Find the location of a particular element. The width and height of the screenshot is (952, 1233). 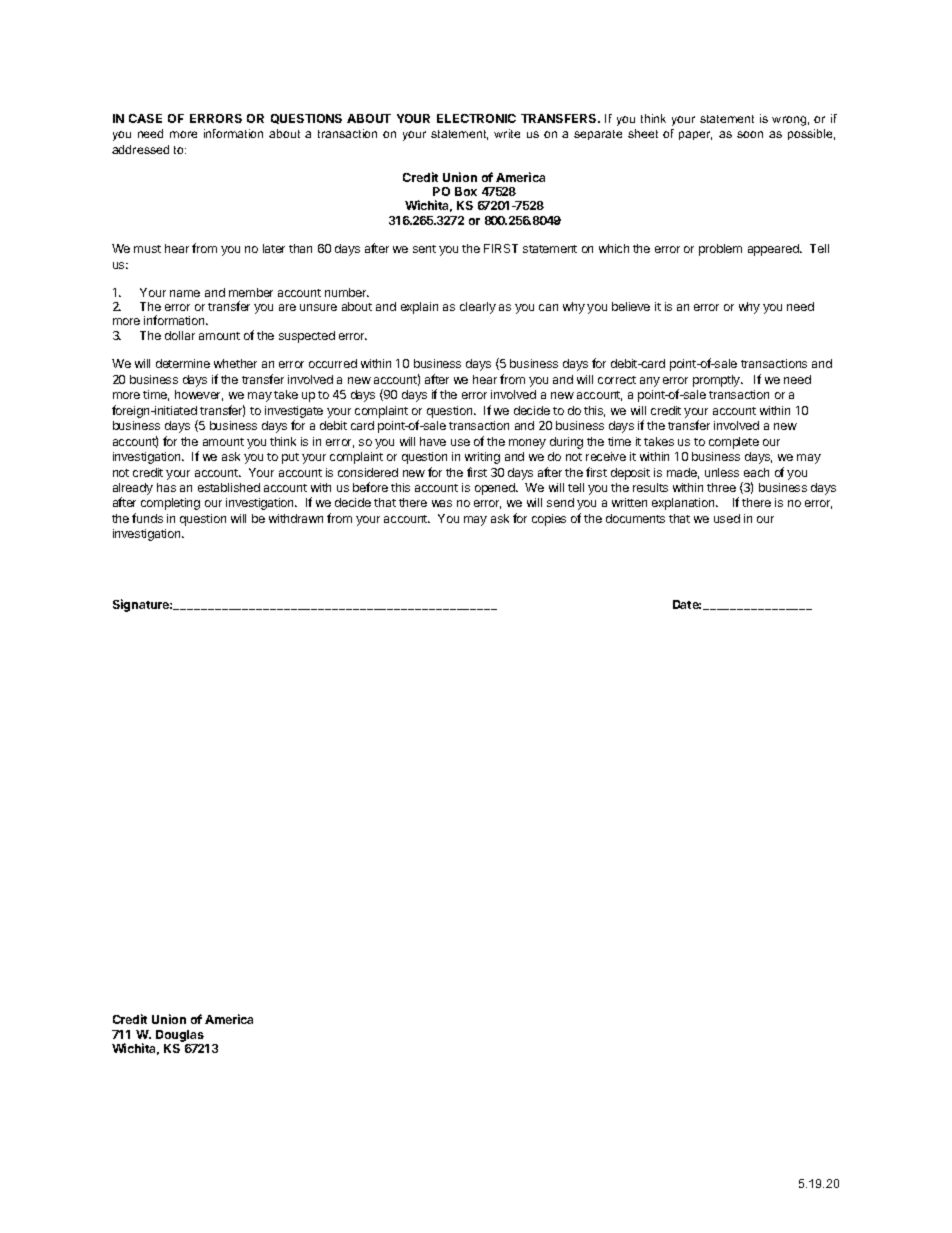

was is located at coordinates (442, 503).
